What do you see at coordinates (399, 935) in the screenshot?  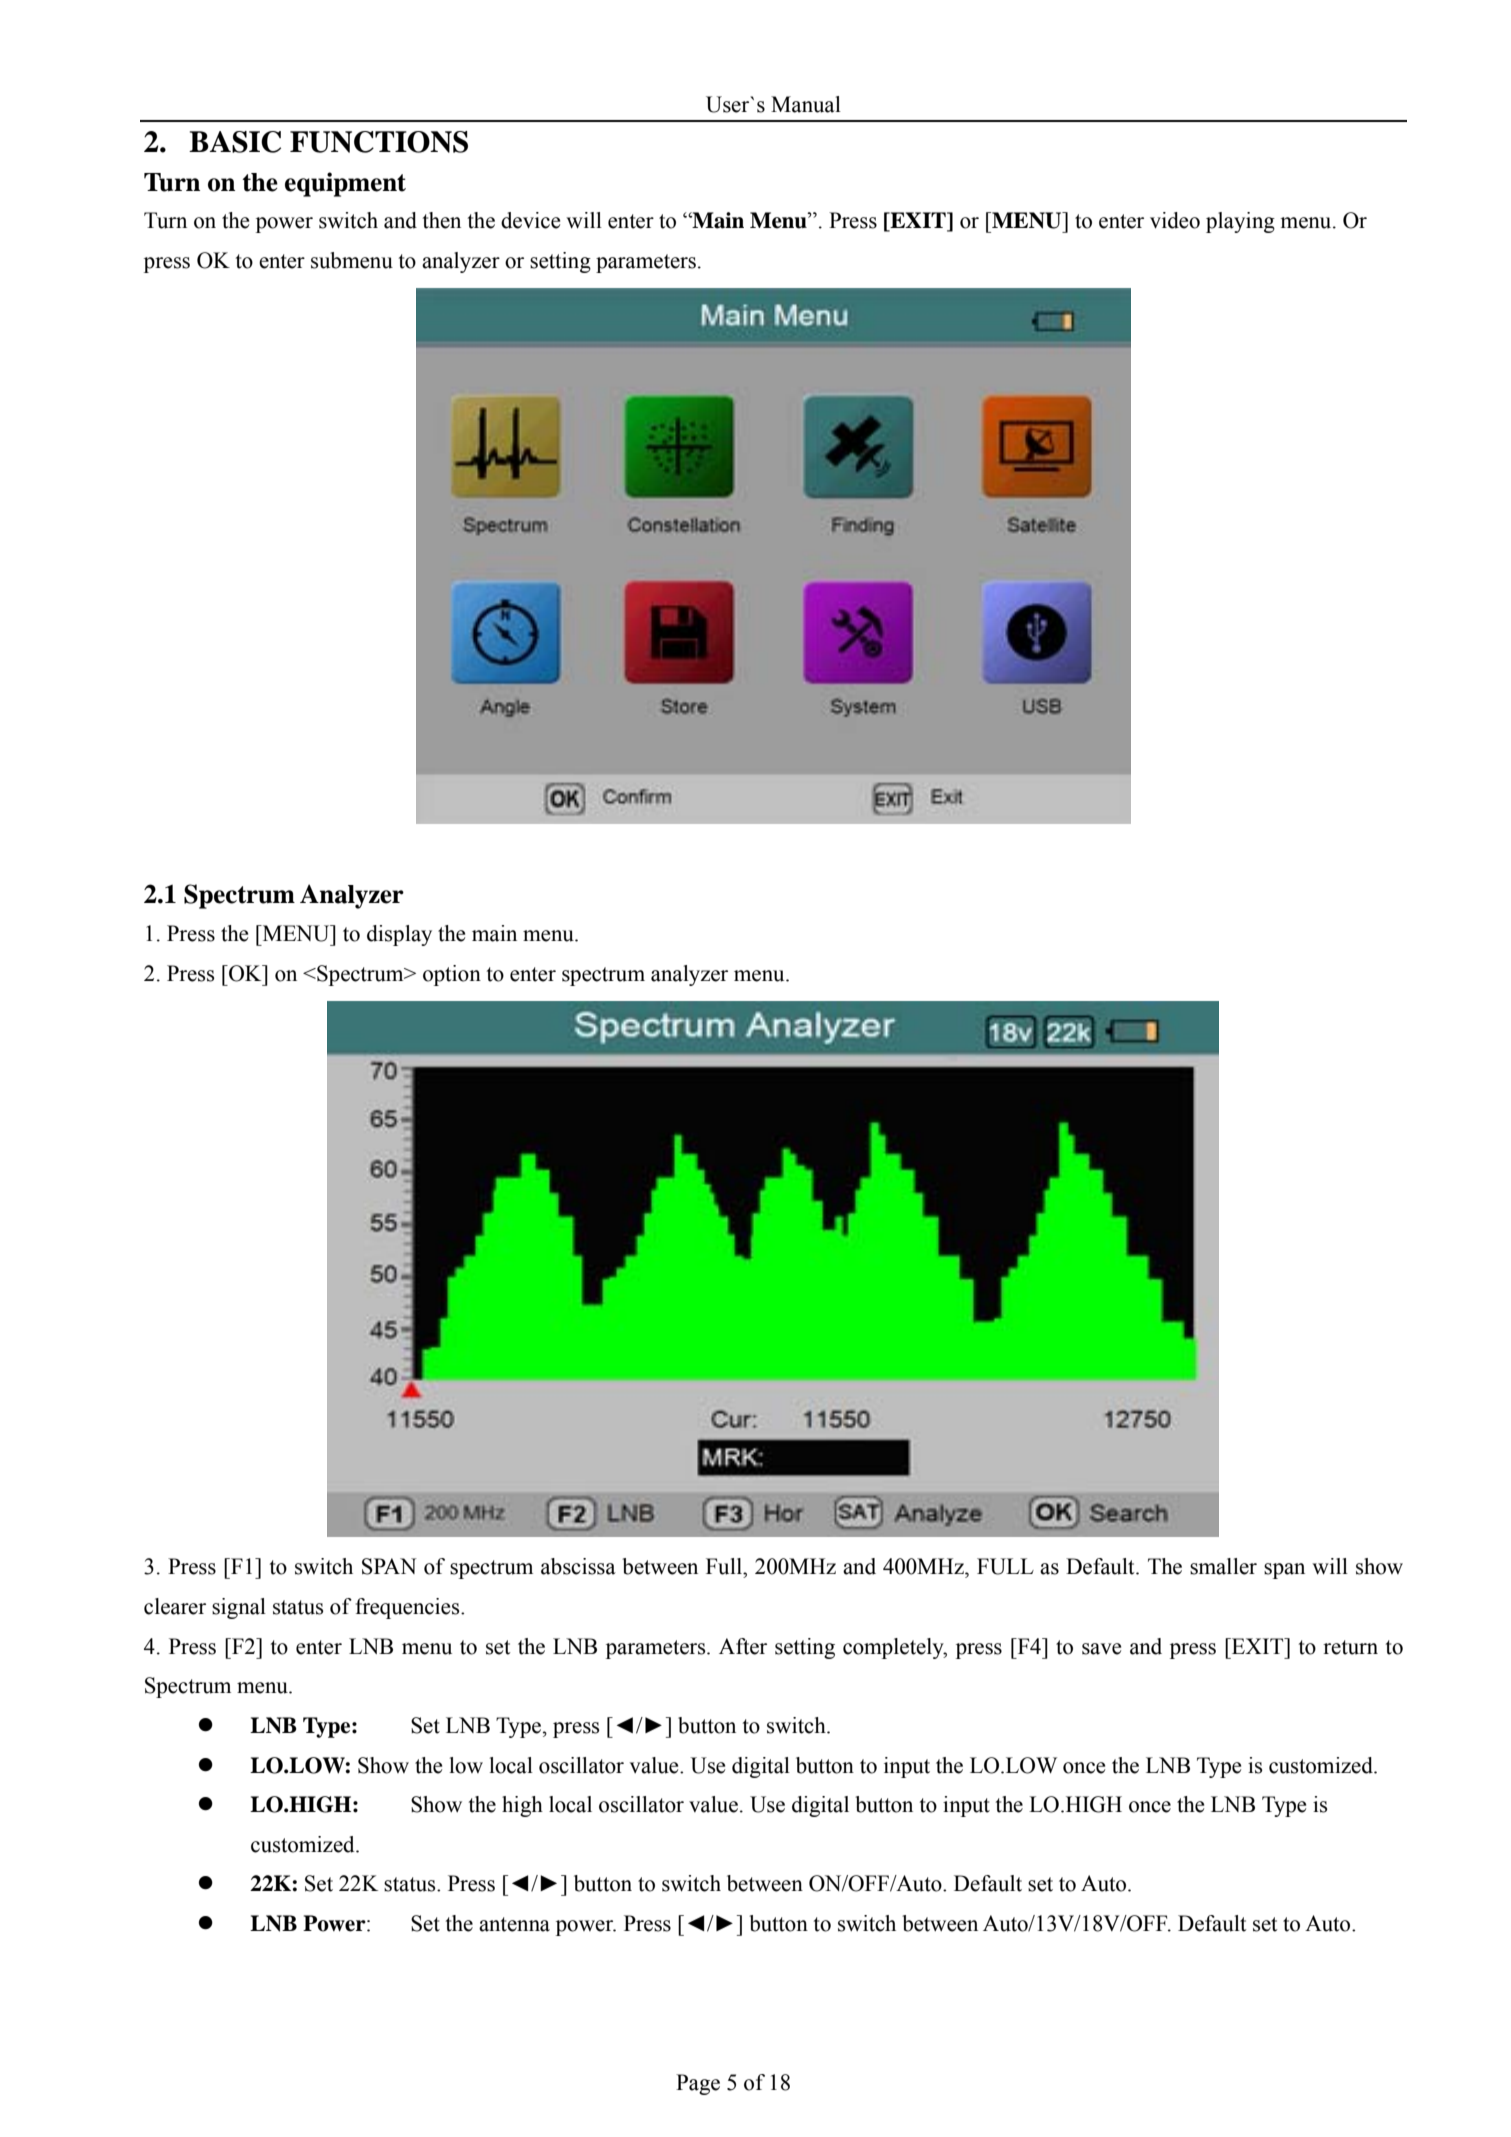 I see `display` at bounding box center [399, 935].
